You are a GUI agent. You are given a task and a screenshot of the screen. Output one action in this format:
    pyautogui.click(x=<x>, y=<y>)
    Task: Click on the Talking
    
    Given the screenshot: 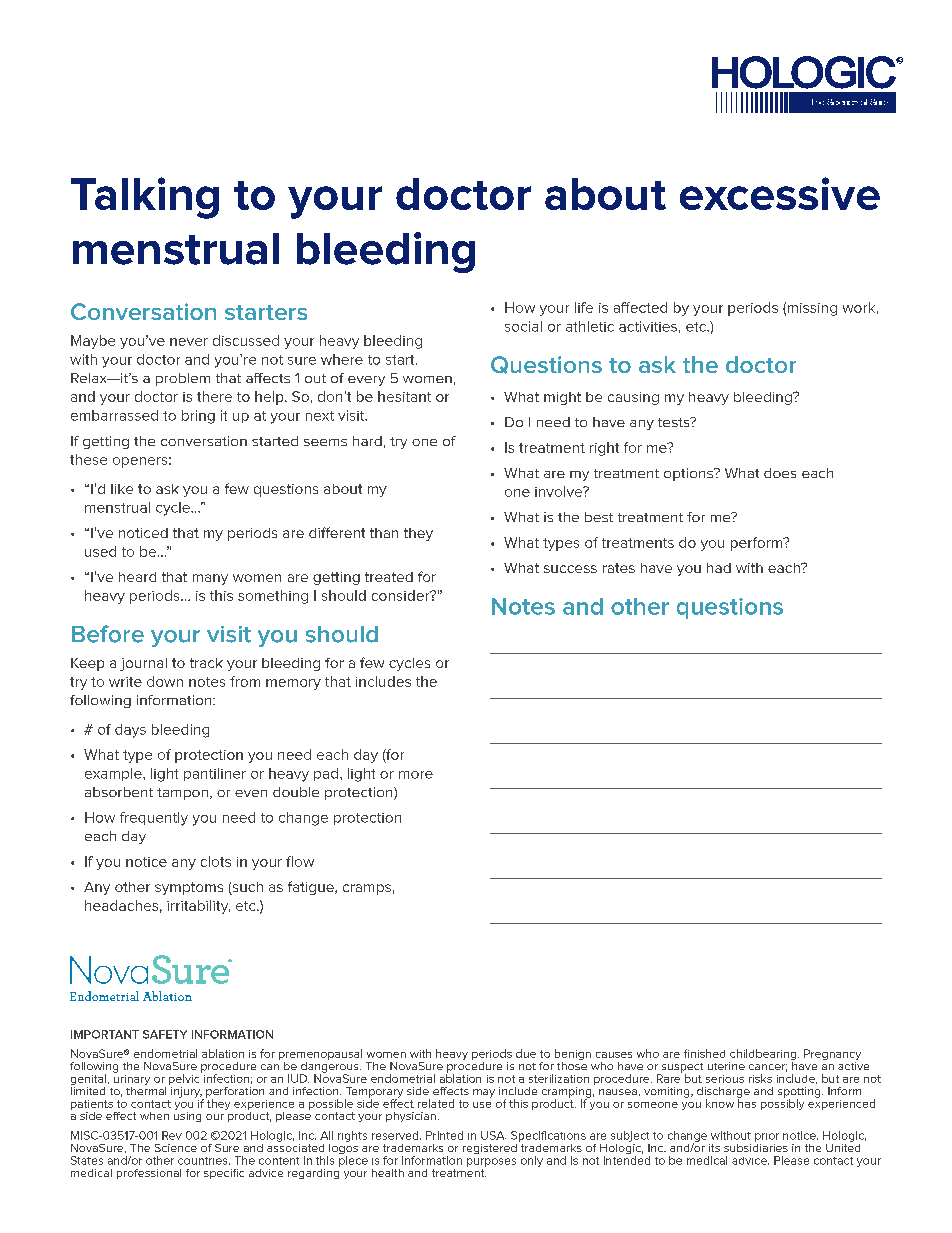 What is the action you would take?
    pyautogui.click(x=145, y=198)
